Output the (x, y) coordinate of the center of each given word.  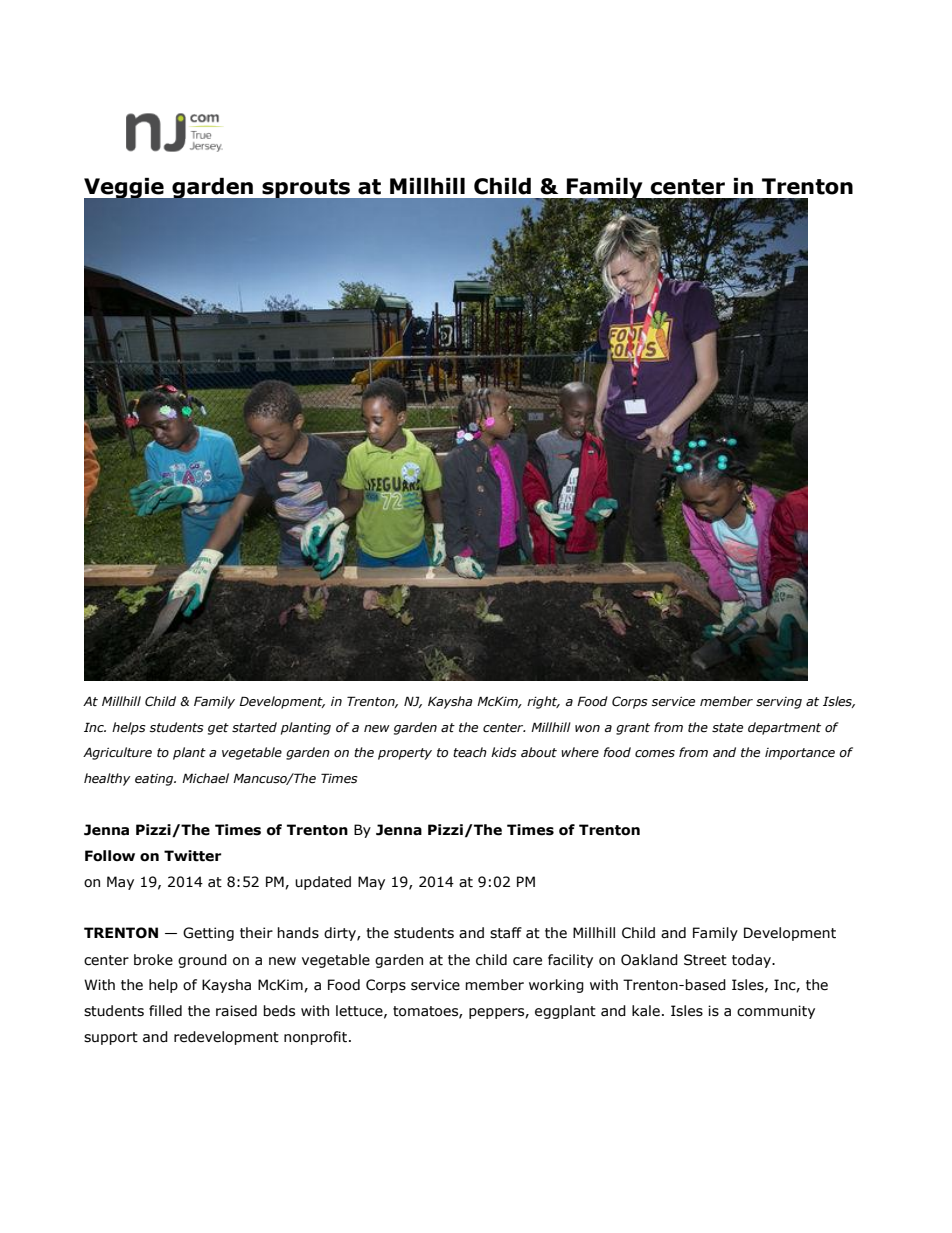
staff (506, 933)
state (727, 728)
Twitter (193, 856)
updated (323, 883)
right (543, 702)
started (254, 727)
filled (165, 1011)
